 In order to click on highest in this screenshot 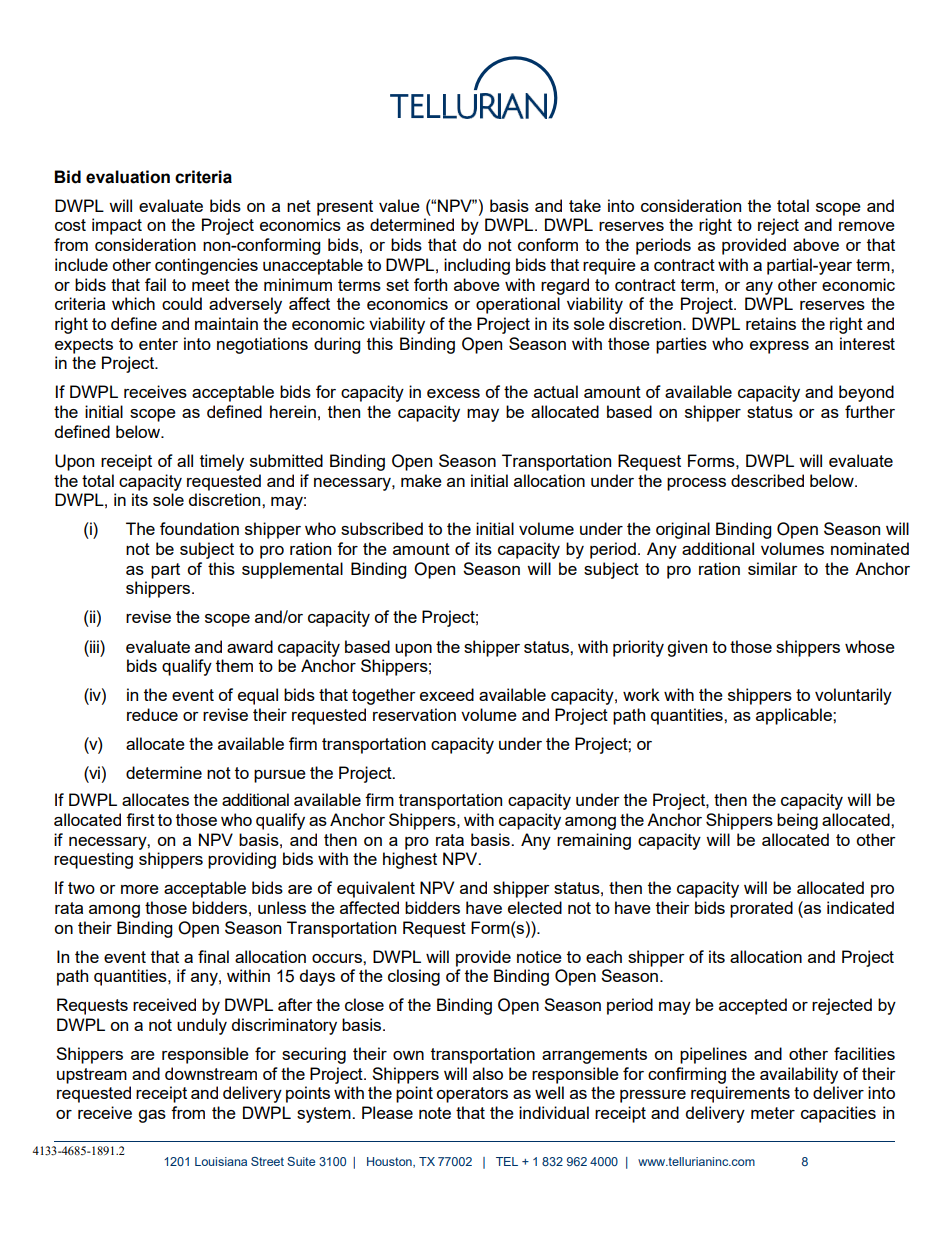, I will do `click(410, 860)`.
